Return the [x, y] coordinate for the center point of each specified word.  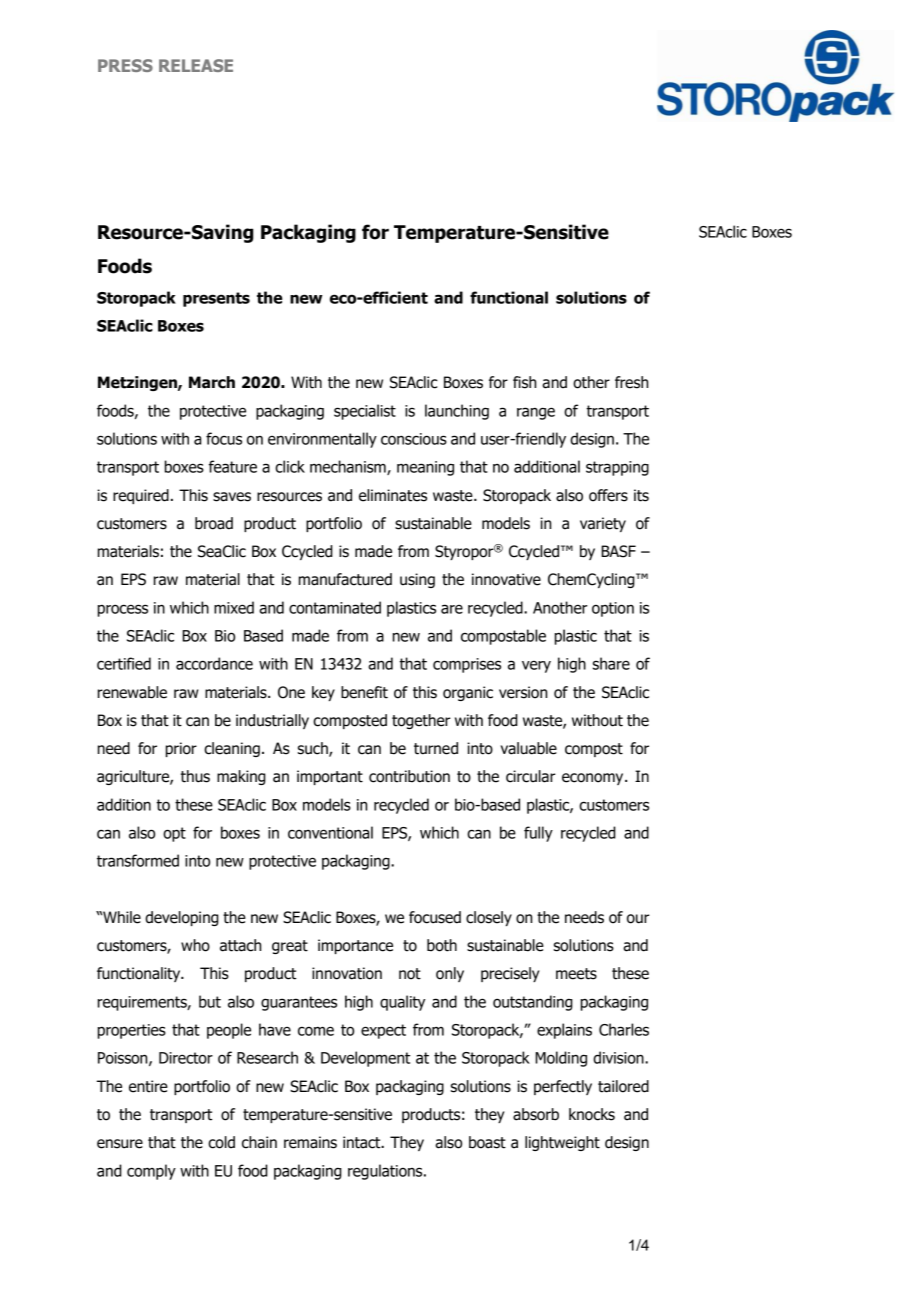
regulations [386, 1172]
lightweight [562, 1143]
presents [216, 299]
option [613, 609]
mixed [234, 607]
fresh [631, 382]
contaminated [335, 607]
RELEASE [196, 65]
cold [221, 1142]
